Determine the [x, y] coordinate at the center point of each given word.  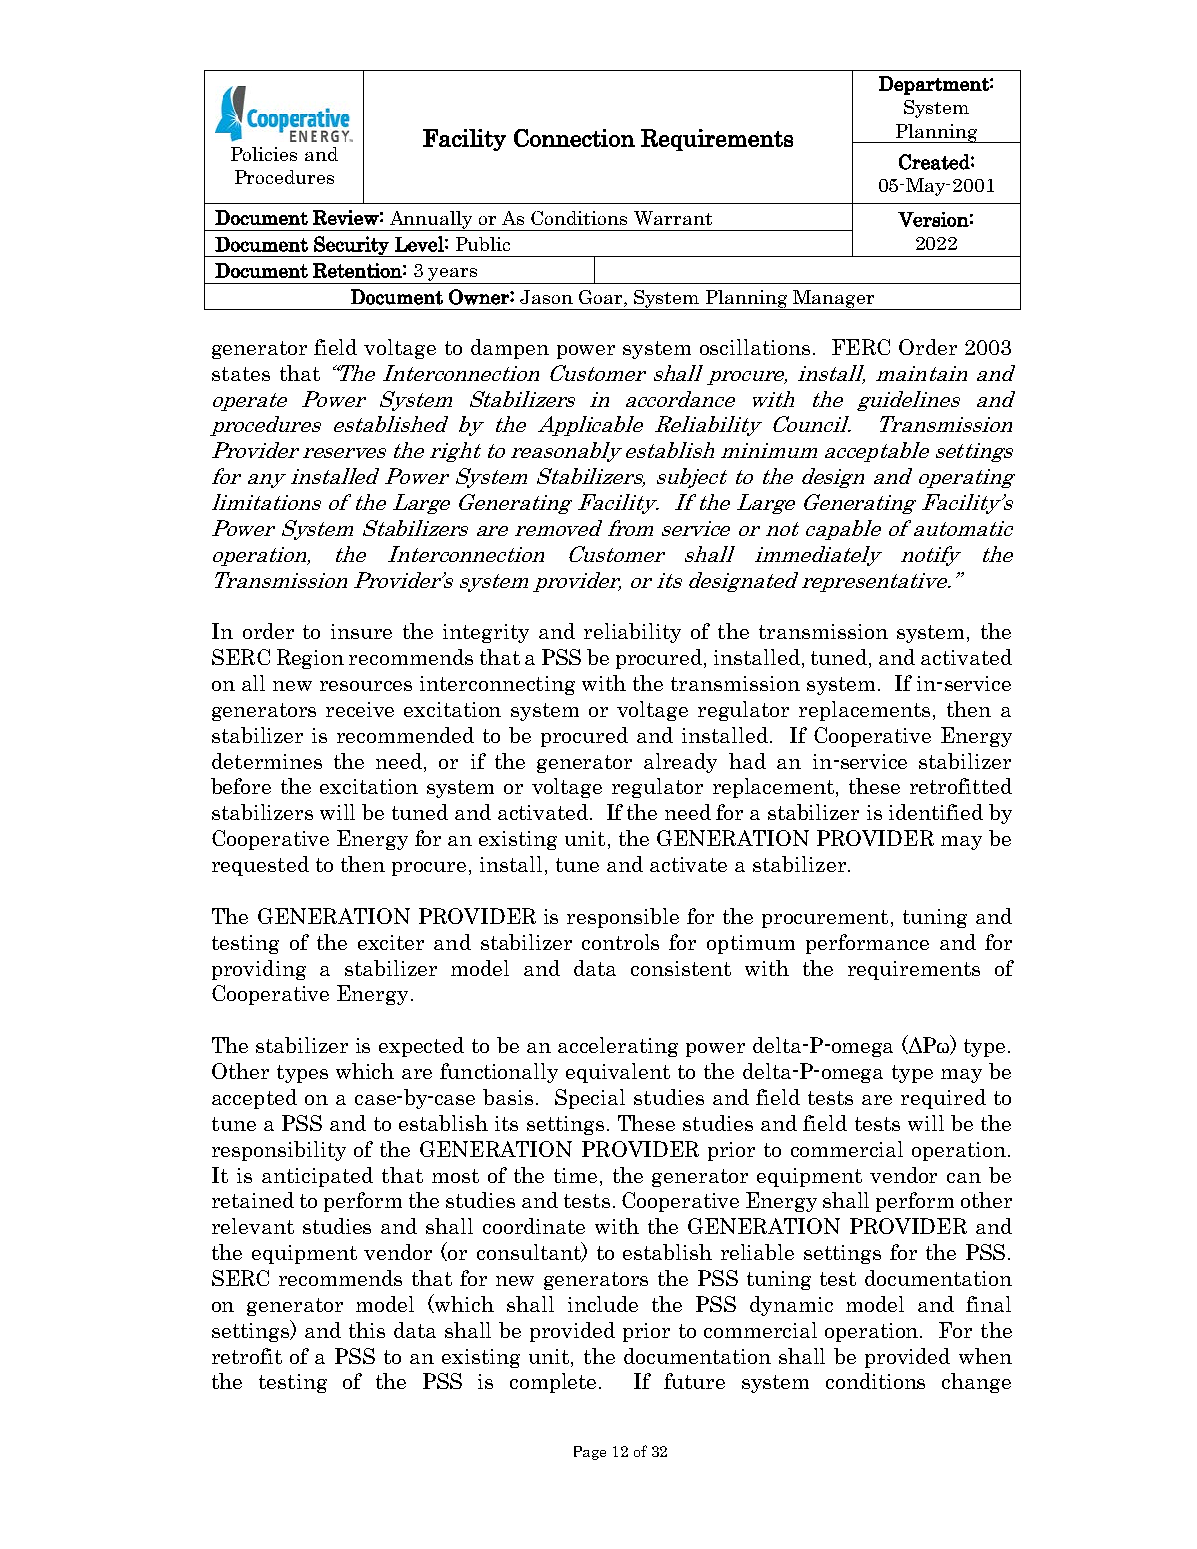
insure [361, 631]
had [747, 761]
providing [259, 970]
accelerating [618, 1047]
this [367, 1330]
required [943, 1099]
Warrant [673, 218]
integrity [486, 633]
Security [351, 246]
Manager [834, 300]
